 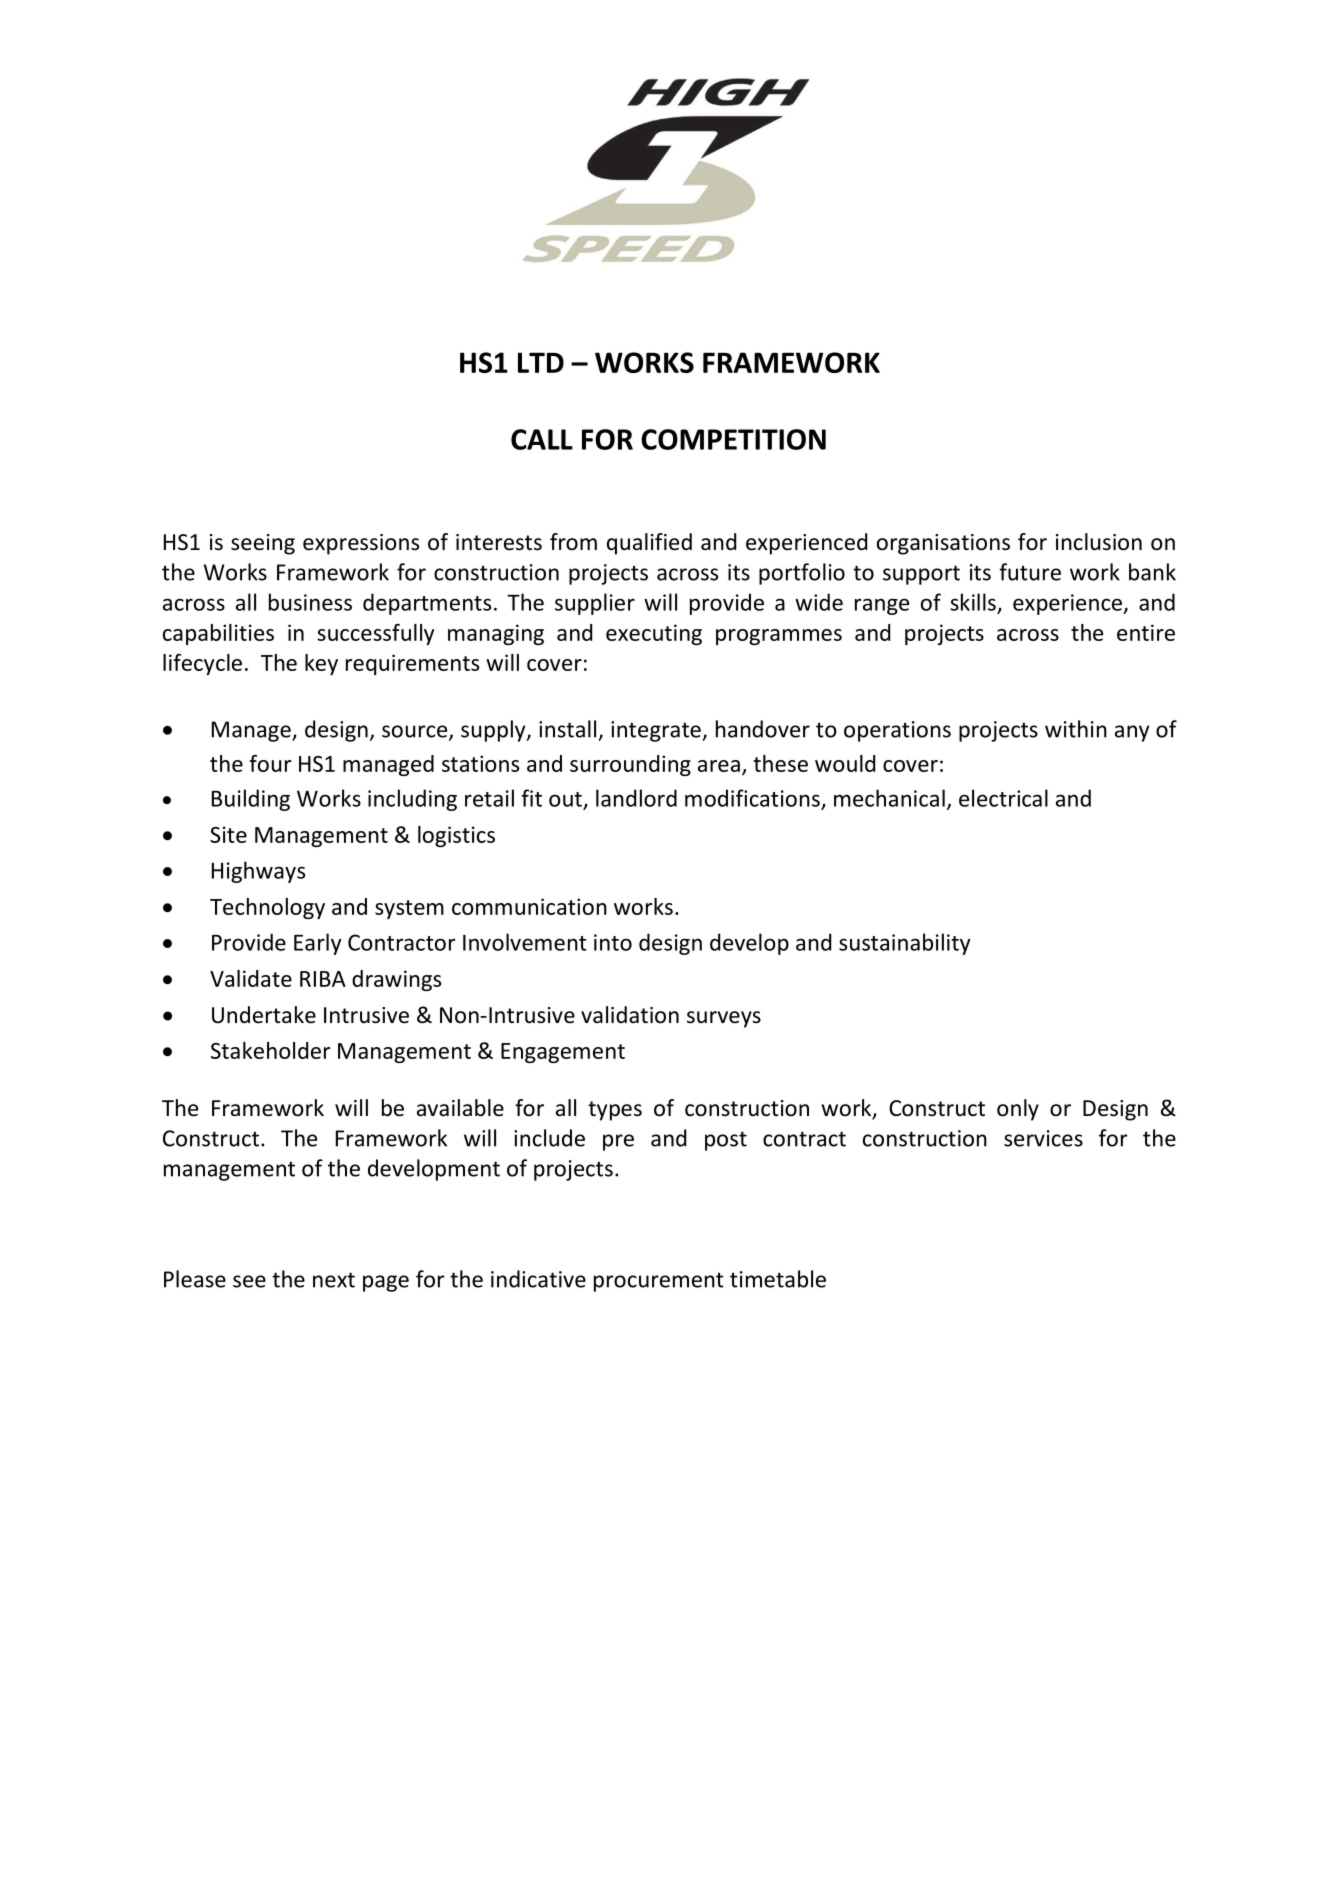 What do you see at coordinates (733, 439) in the image?
I see `COMPETITION` at bounding box center [733, 439].
